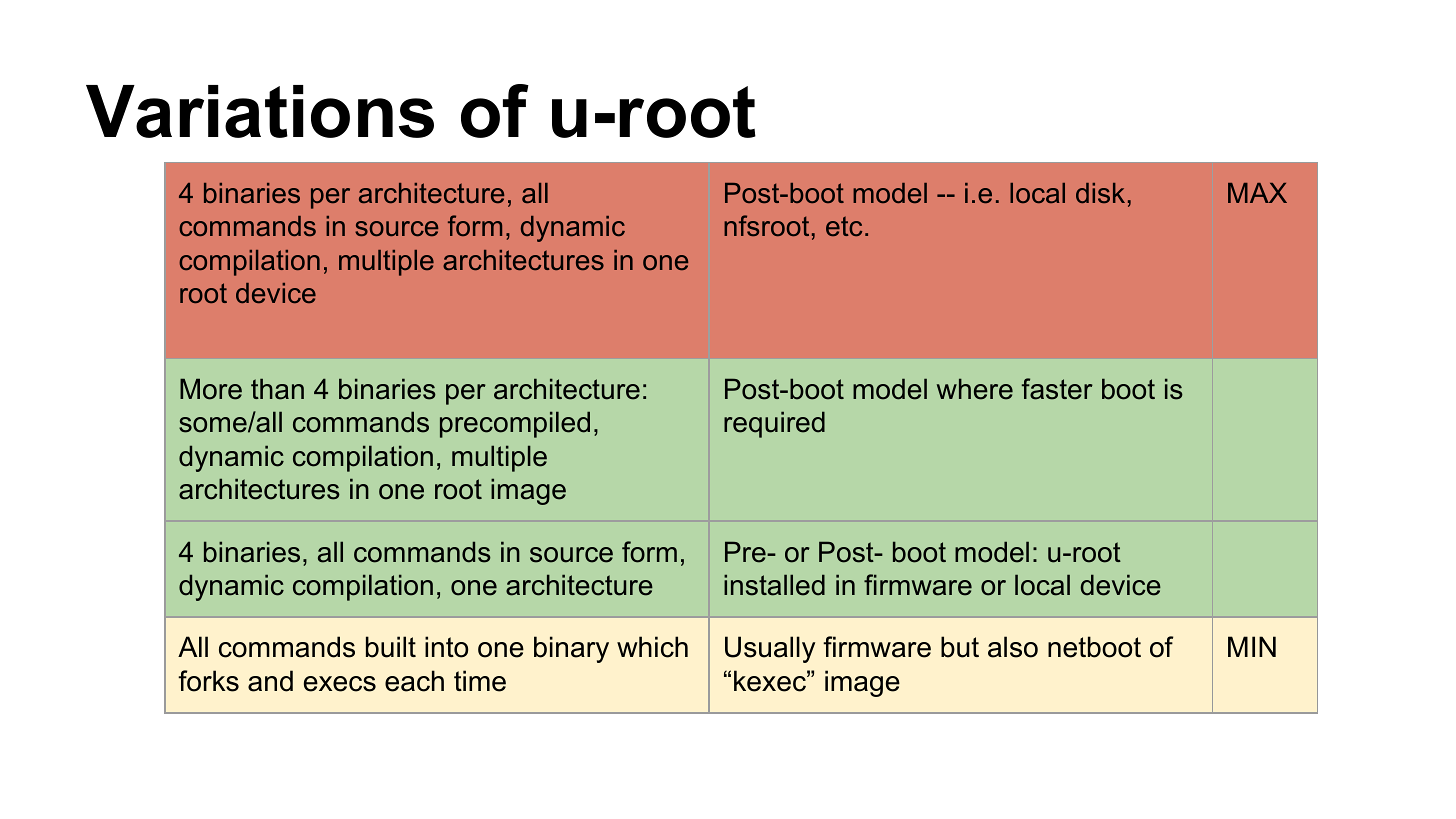 This screenshot has width=1456, height=819. What do you see at coordinates (770, 649) in the screenshot?
I see `Usually` at bounding box center [770, 649].
